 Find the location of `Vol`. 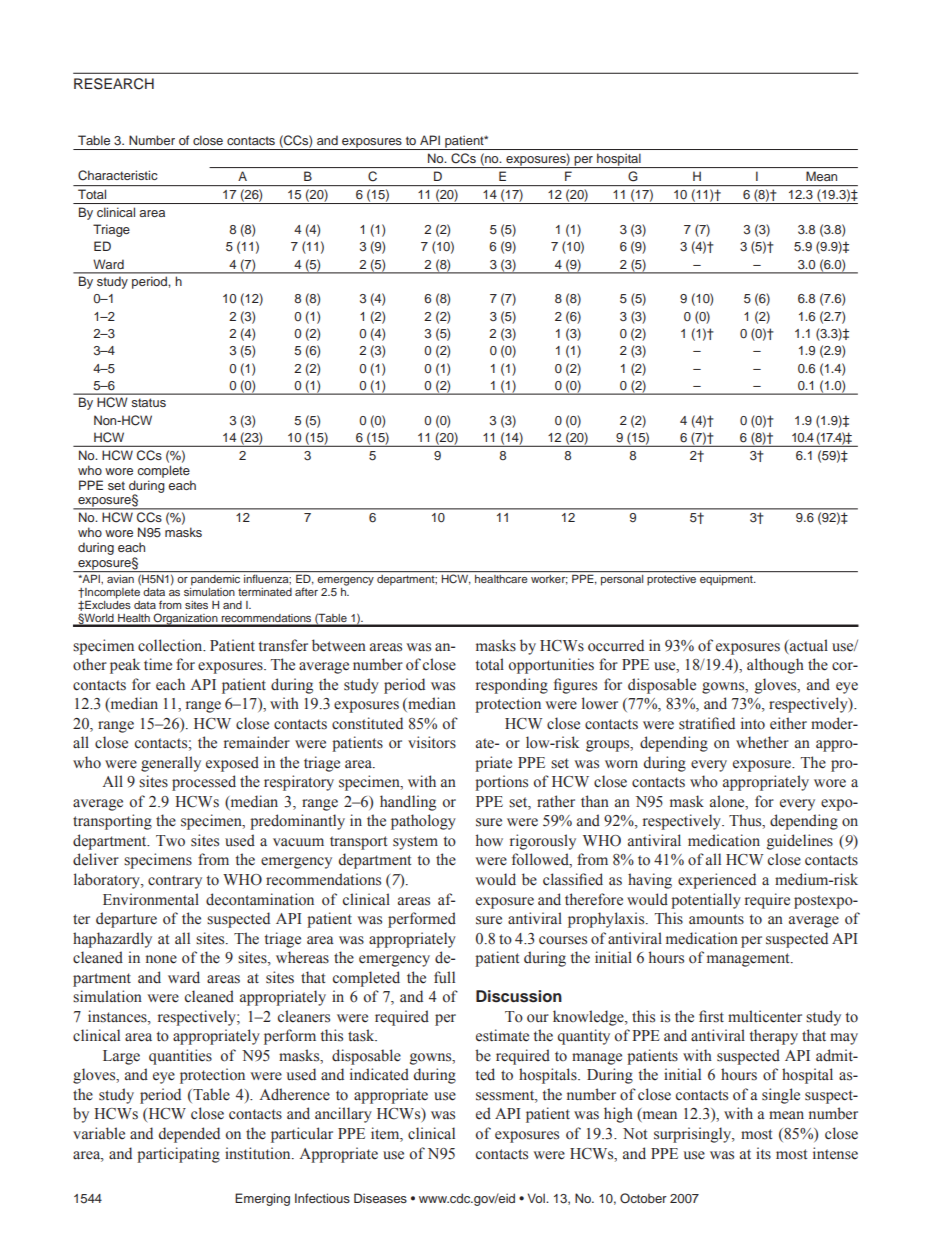

Vol is located at coordinates (537, 1198).
